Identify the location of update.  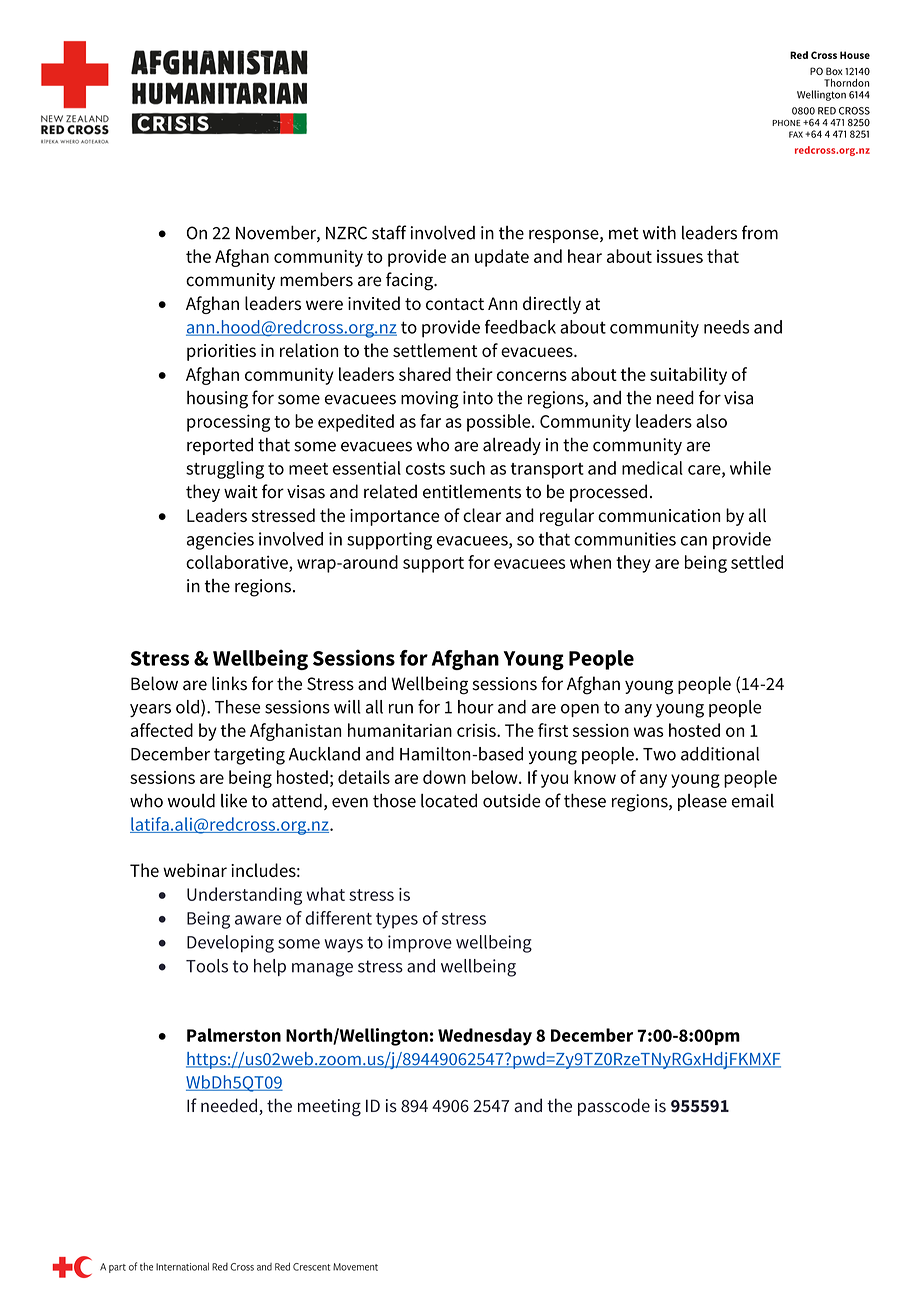
(502, 258).
